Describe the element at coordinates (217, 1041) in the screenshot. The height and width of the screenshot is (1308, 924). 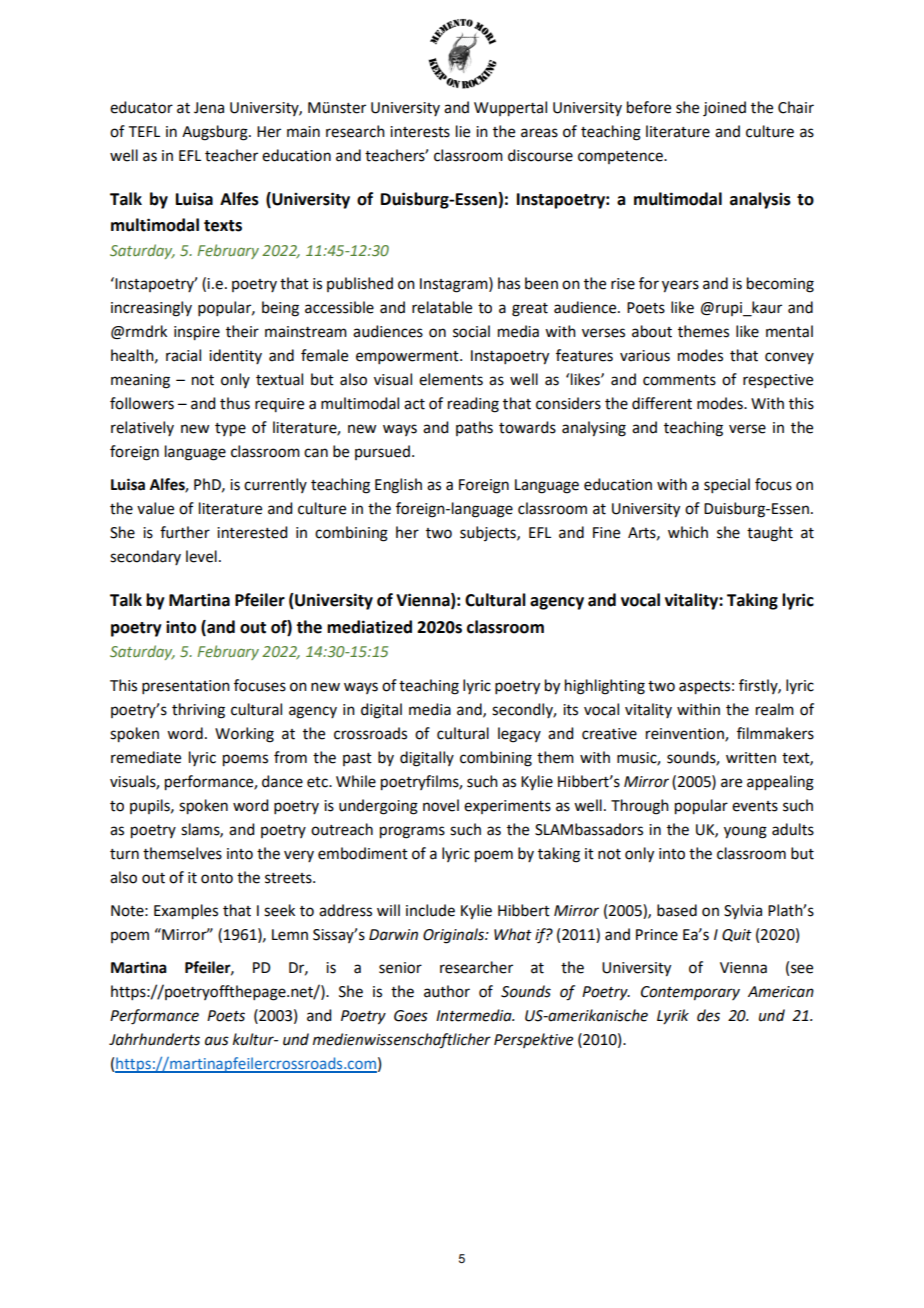
I see `aus` at that location.
